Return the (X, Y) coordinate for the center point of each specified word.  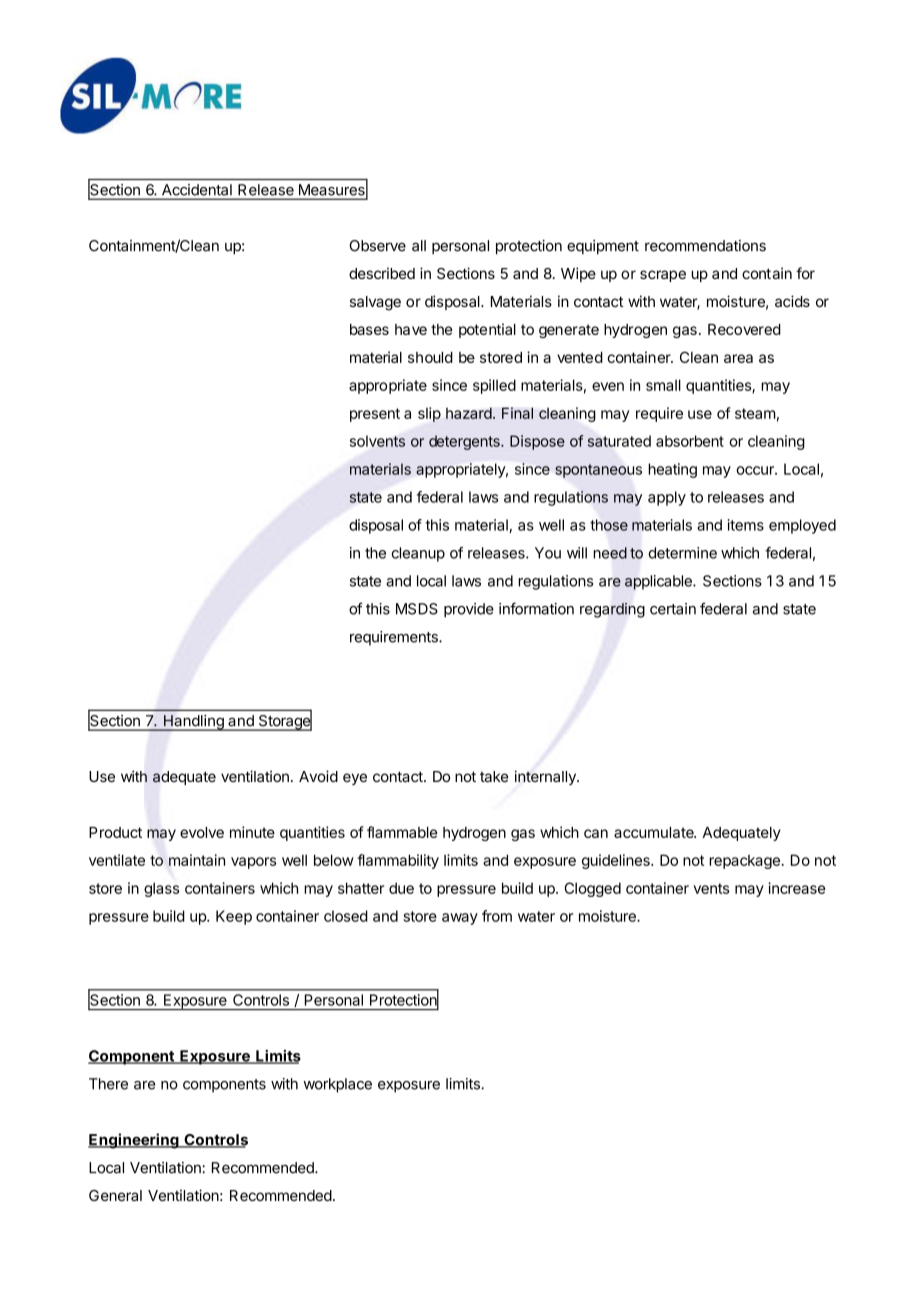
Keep (234, 917)
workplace (337, 1085)
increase (797, 888)
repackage (745, 862)
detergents (465, 442)
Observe (377, 246)
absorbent (690, 441)
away (460, 919)
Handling (193, 723)
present (375, 415)
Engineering (134, 1141)
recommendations (705, 246)
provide (469, 610)
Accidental (197, 190)
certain (673, 609)
